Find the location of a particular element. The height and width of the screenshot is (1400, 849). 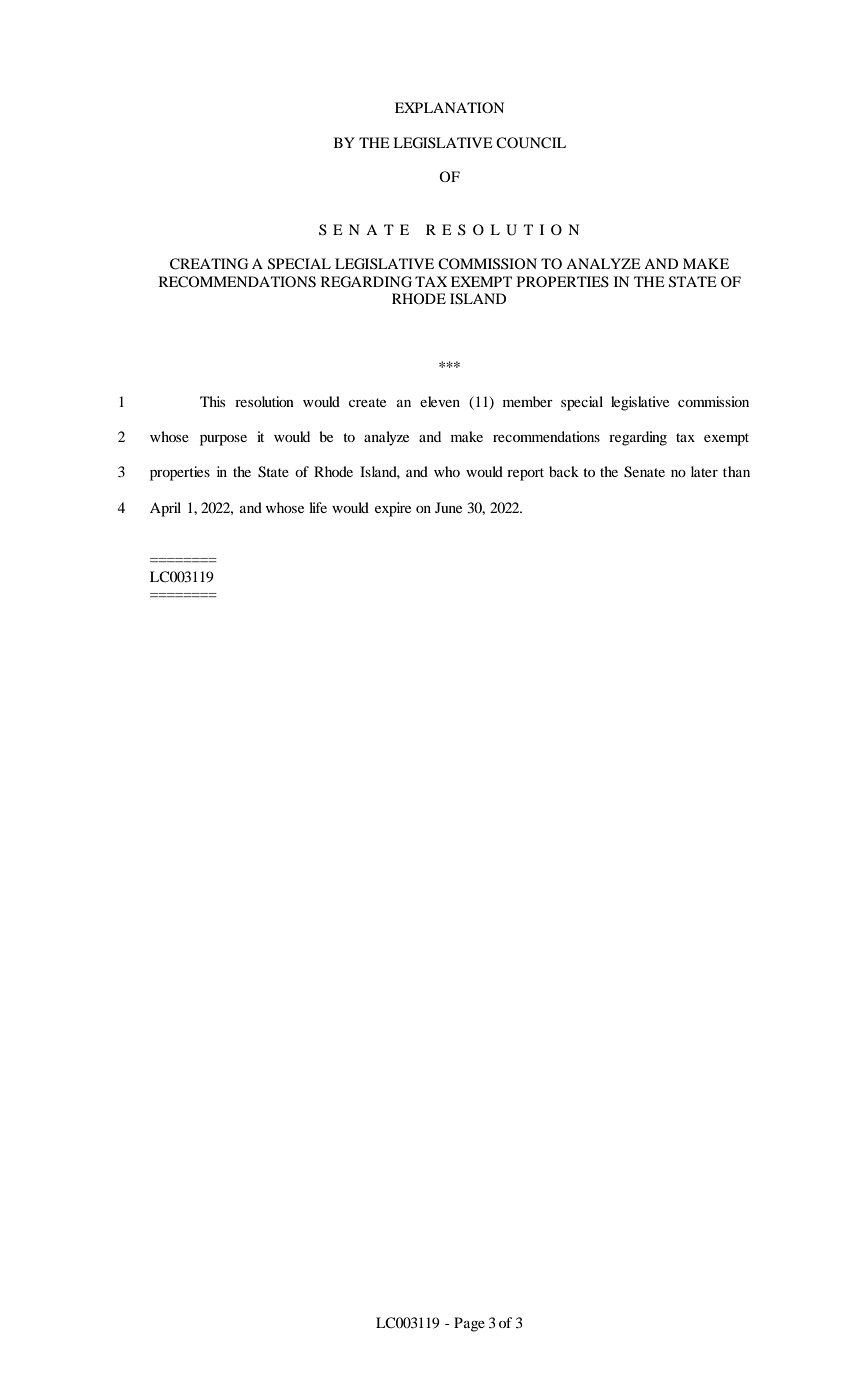

Senate is located at coordinates (644, 472).
